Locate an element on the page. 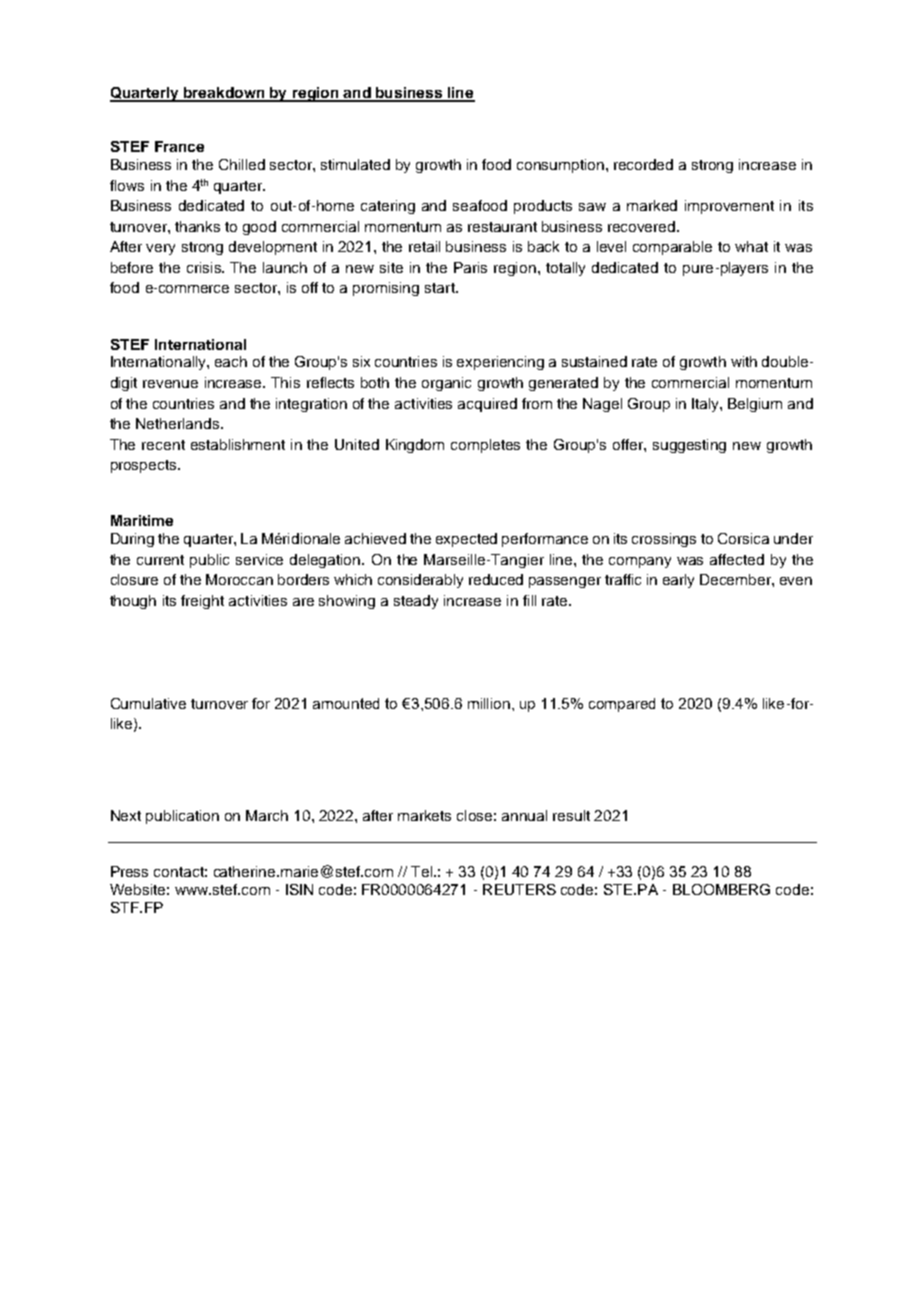  consumption is located at coordinates (560, 166).
